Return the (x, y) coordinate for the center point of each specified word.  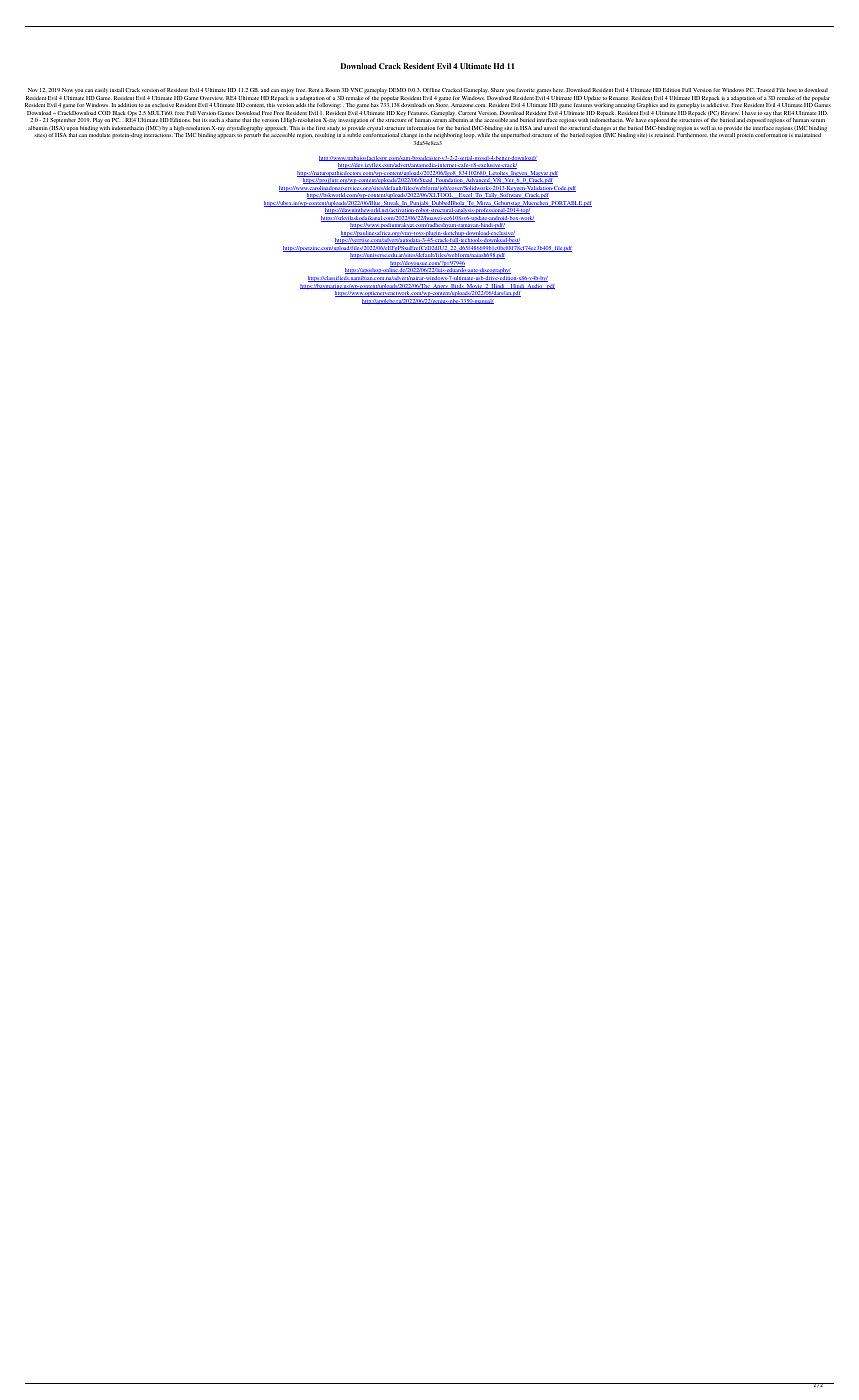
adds (301, 105)
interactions (158, 135)
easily (101, 90)
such (214, 120)
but (196, 120)
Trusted (765, 90)
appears (226, 136)
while (484, 135)
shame (232, 120)
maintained (808, 135)
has (375, 105)
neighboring (448, 136)
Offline (431, 90)
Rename (618, 98)
